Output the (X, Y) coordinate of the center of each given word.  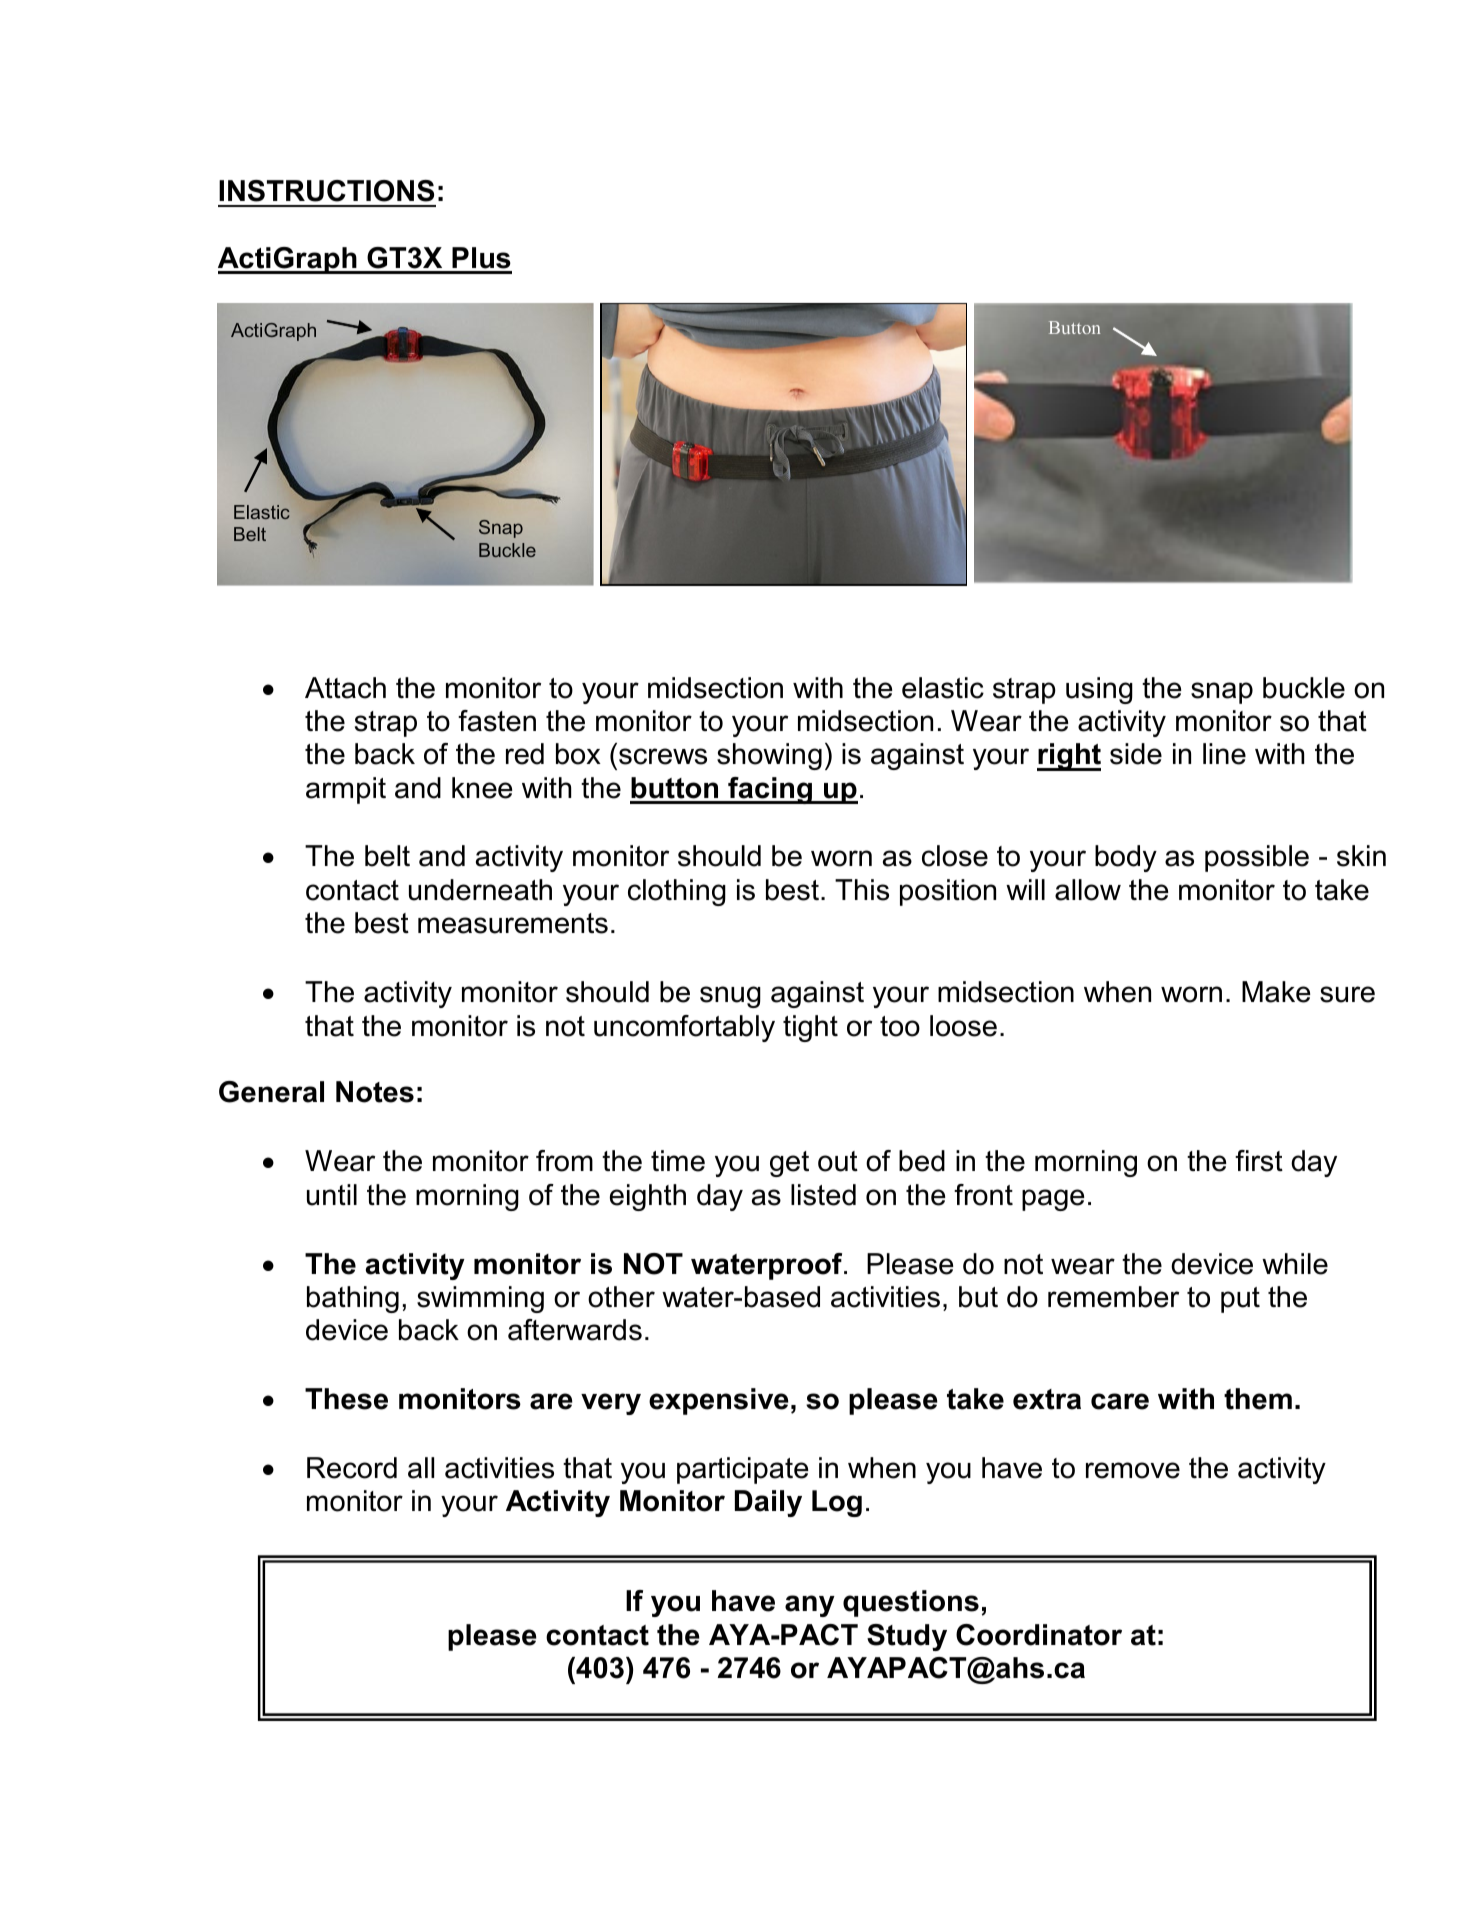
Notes (375, 1092)
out (838, 1161)
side (1136, 754)
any (810, 1606)
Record (352, 1468)
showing (769, 756)
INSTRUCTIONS (326, 191)
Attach (345, 688)
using (1099, 690)
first (1259, 1161)
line (1224, 754)
